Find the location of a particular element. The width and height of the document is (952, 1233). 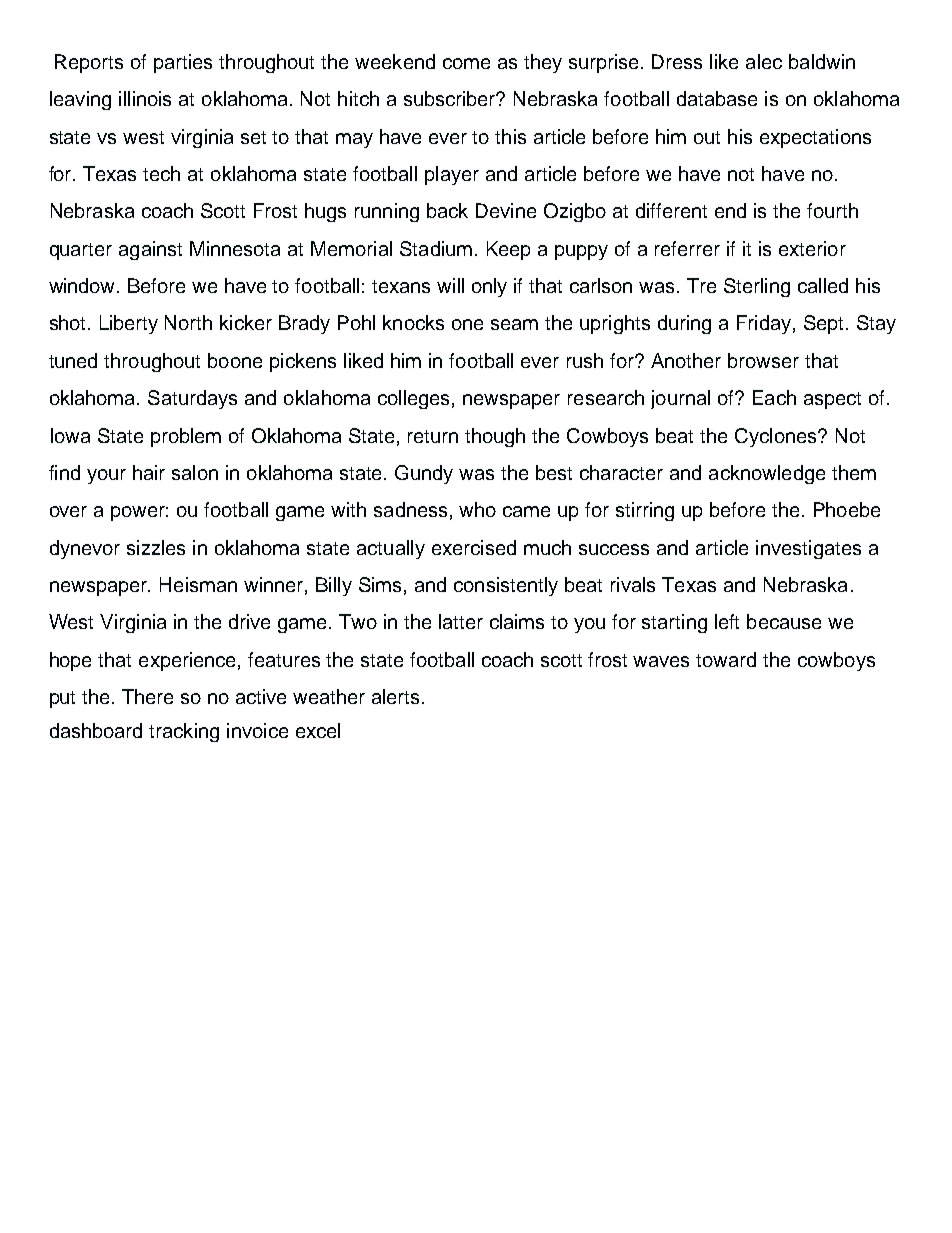

sizzles is located at coordinates (156, 547).
